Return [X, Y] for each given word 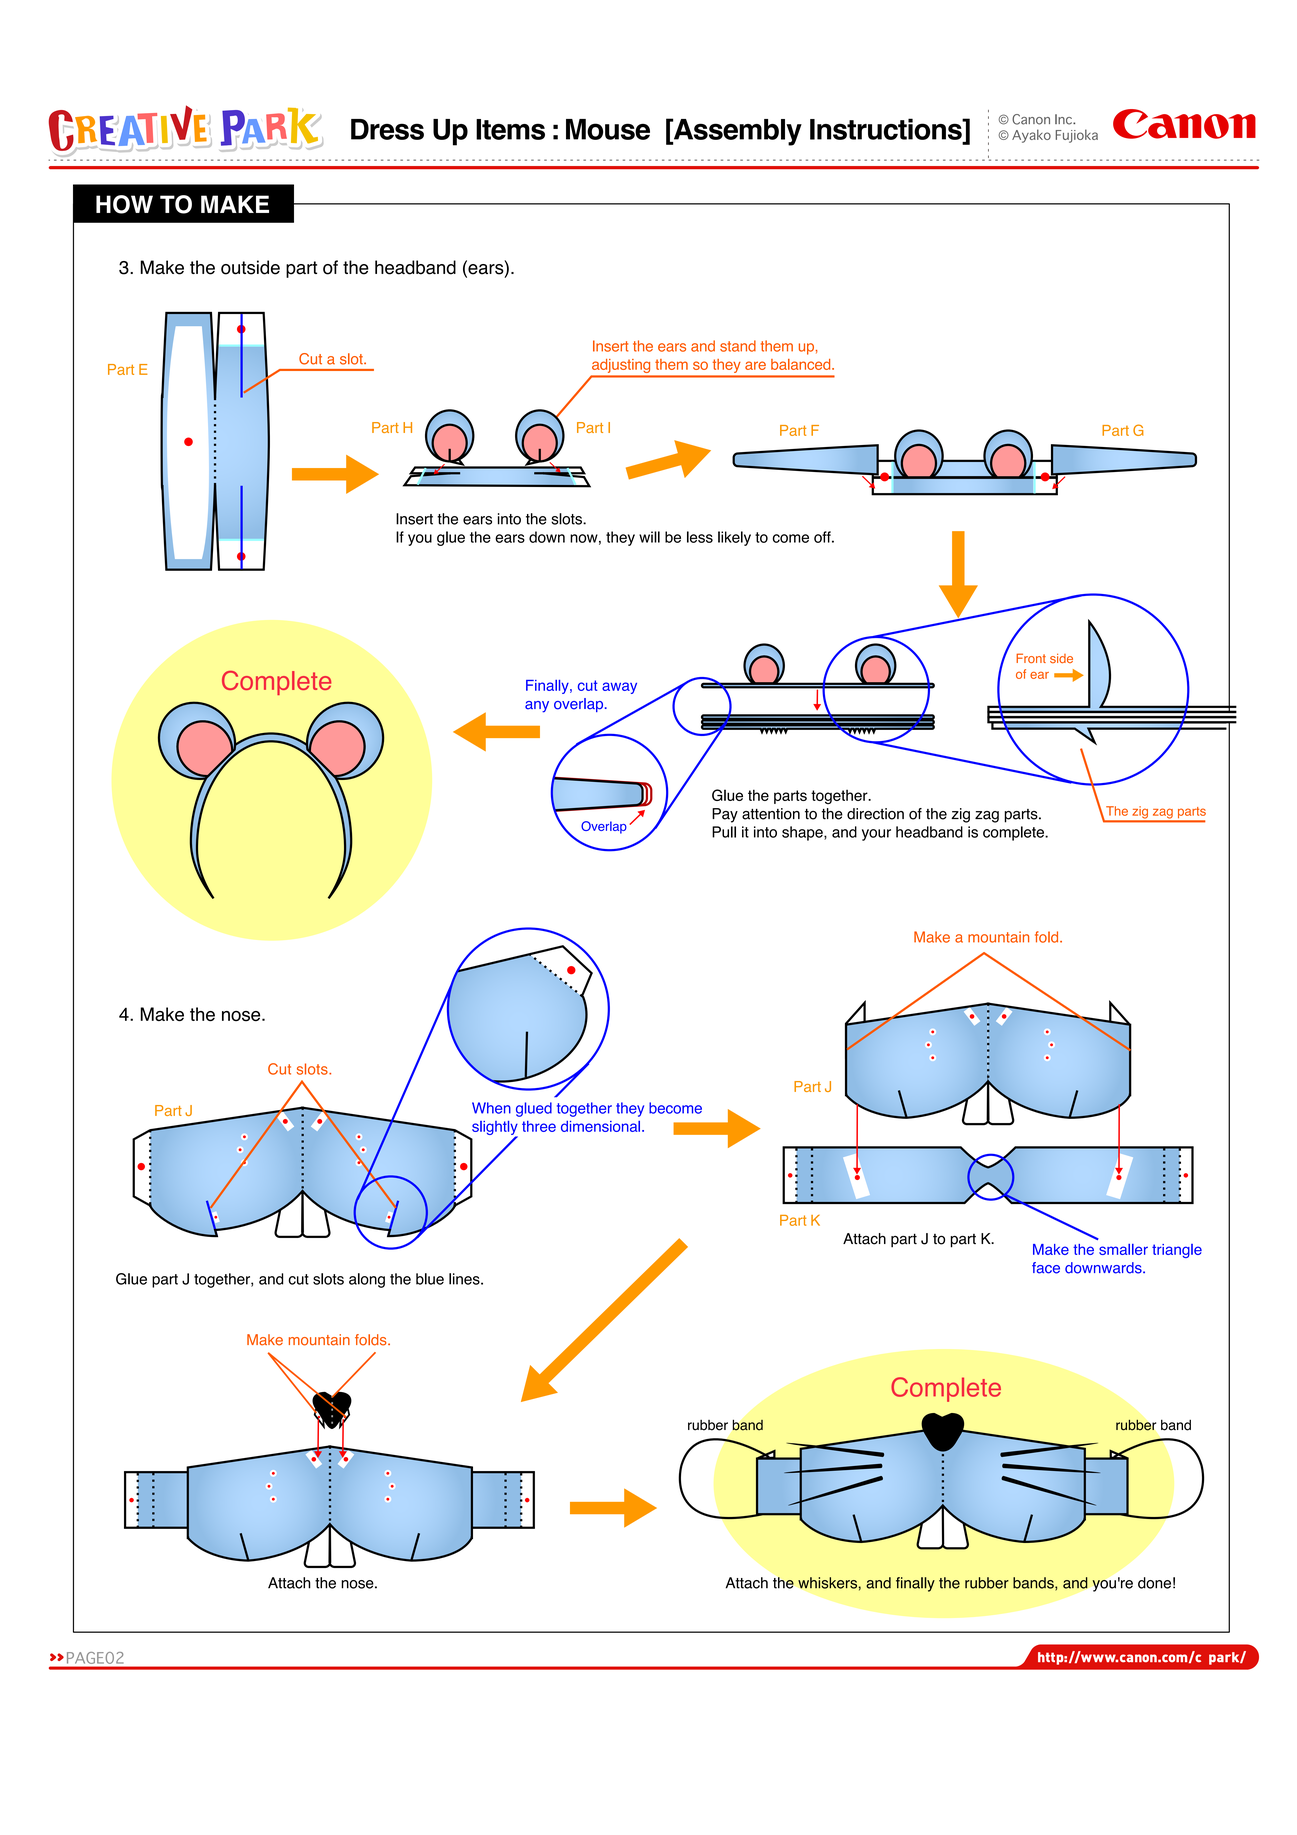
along [367, 1280]
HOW [124, 204]
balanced [802, 364]
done [1154, 1583]
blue [430, 1279]
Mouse [608, 129]
